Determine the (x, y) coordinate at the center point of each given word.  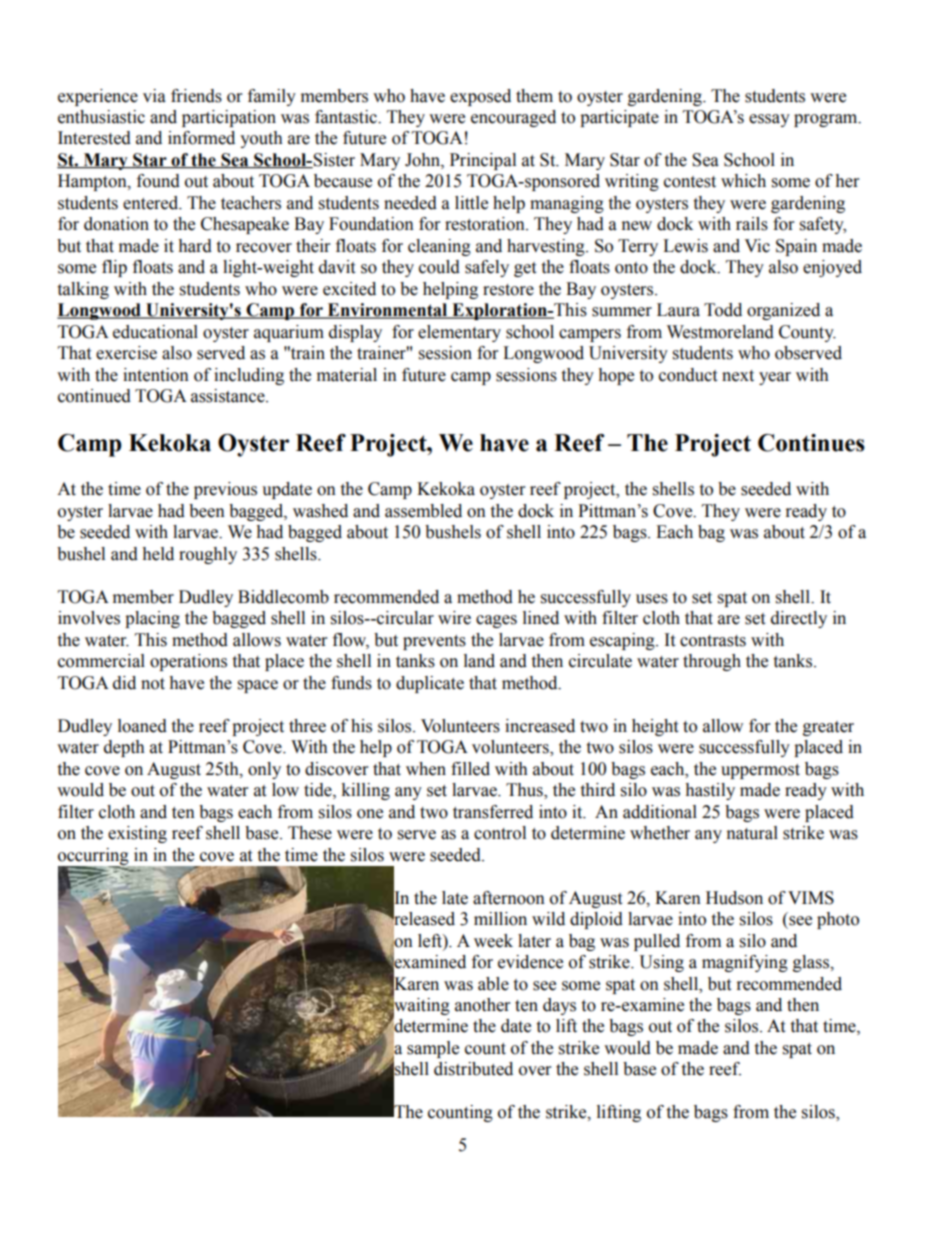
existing (137, 834)
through (712, 662)
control (500, 833)
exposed (480, 97)
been (207, 511)
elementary (459, 333)
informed (201, 138)
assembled (423, 511)
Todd (723, 310)
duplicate (430, 684)
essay (769, 120)
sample (433, 1049)
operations (188, 662)
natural (752, 833)
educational (155, 332)
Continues (811, 443)
